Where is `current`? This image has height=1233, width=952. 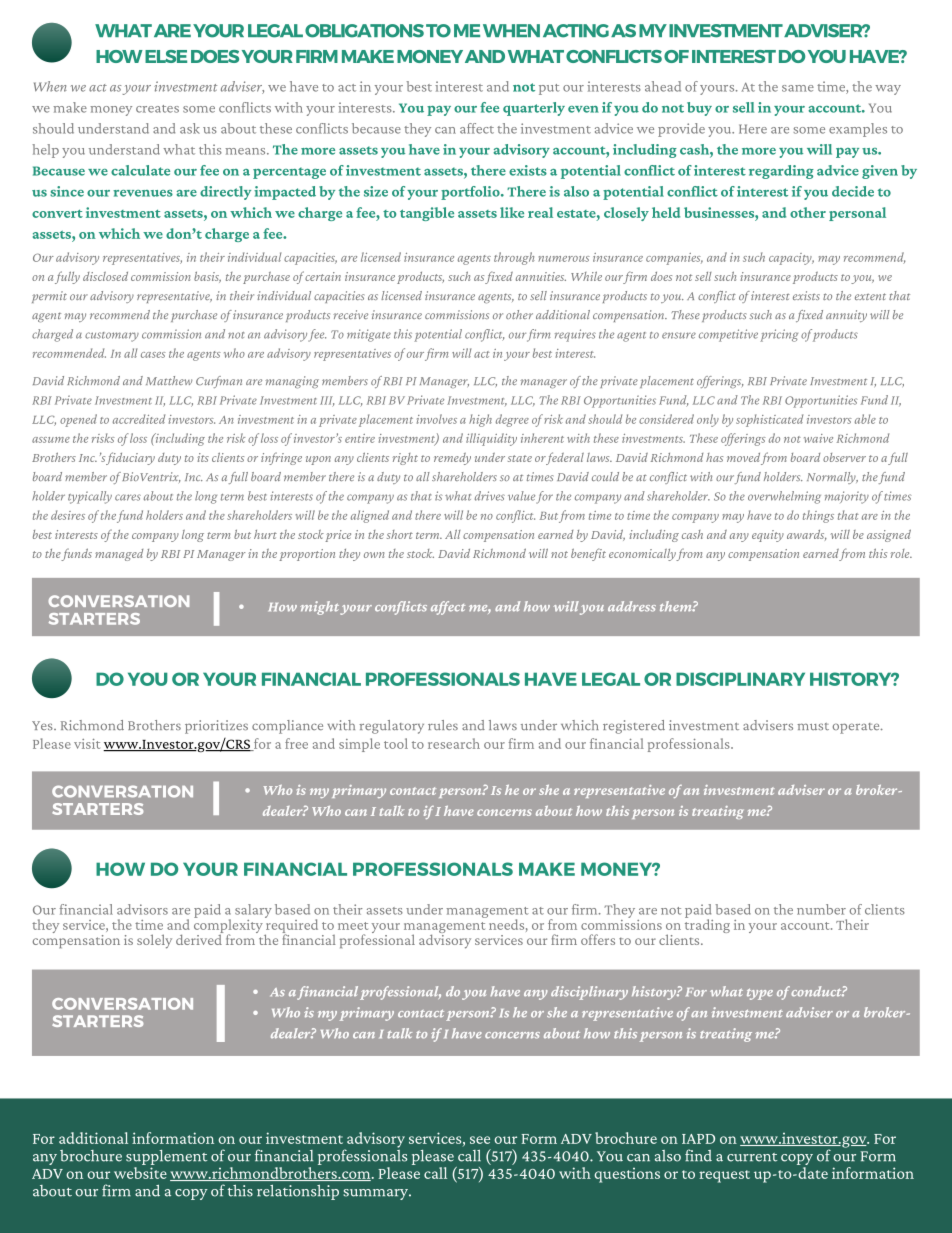
current is located at coordinates (752, 1157).
